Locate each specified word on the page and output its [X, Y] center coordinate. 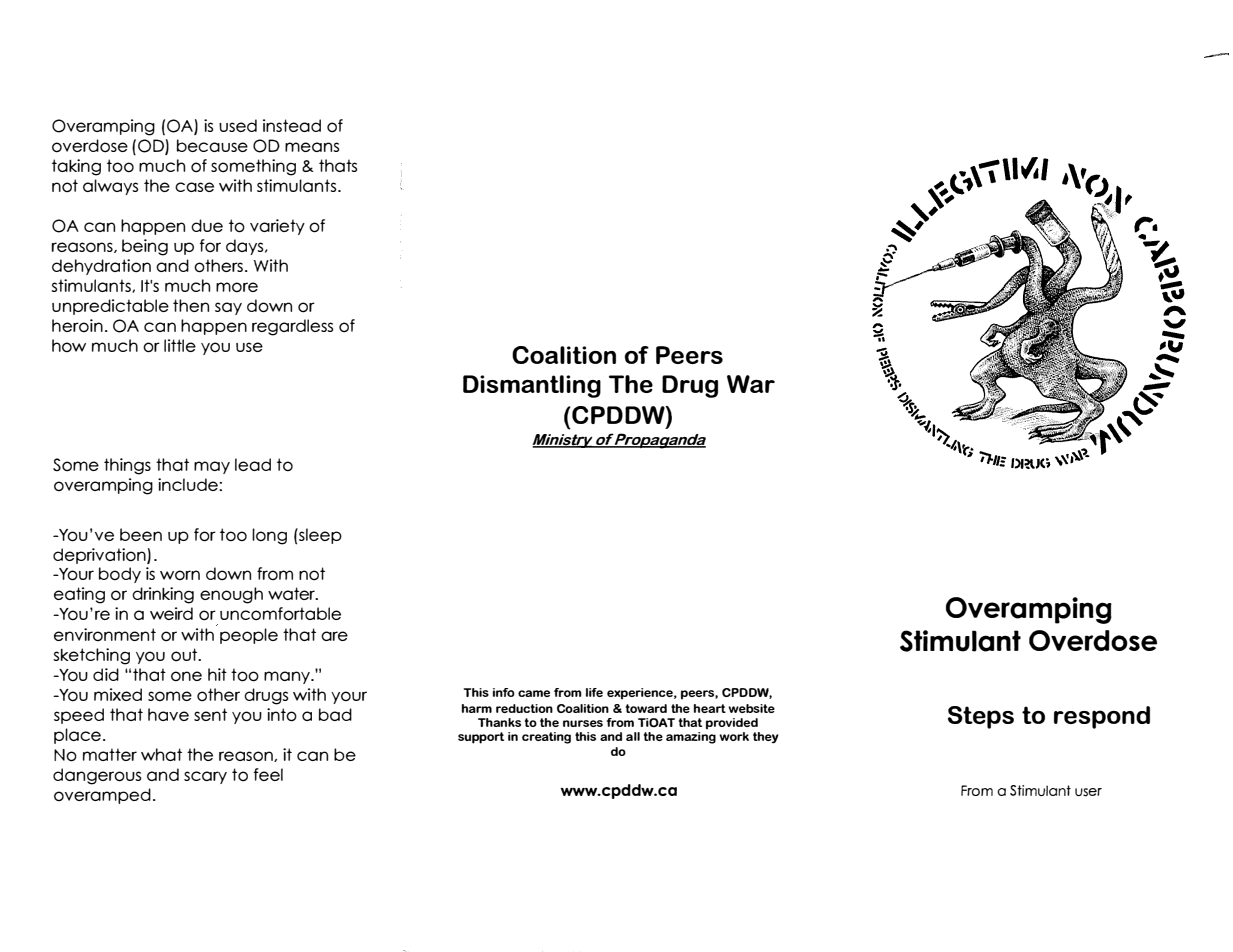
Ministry [563, 441]
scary [205, 777]
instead [292, 125]
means [312, 147]
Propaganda [660, 441]
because [212, 145]
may [212, 467]
